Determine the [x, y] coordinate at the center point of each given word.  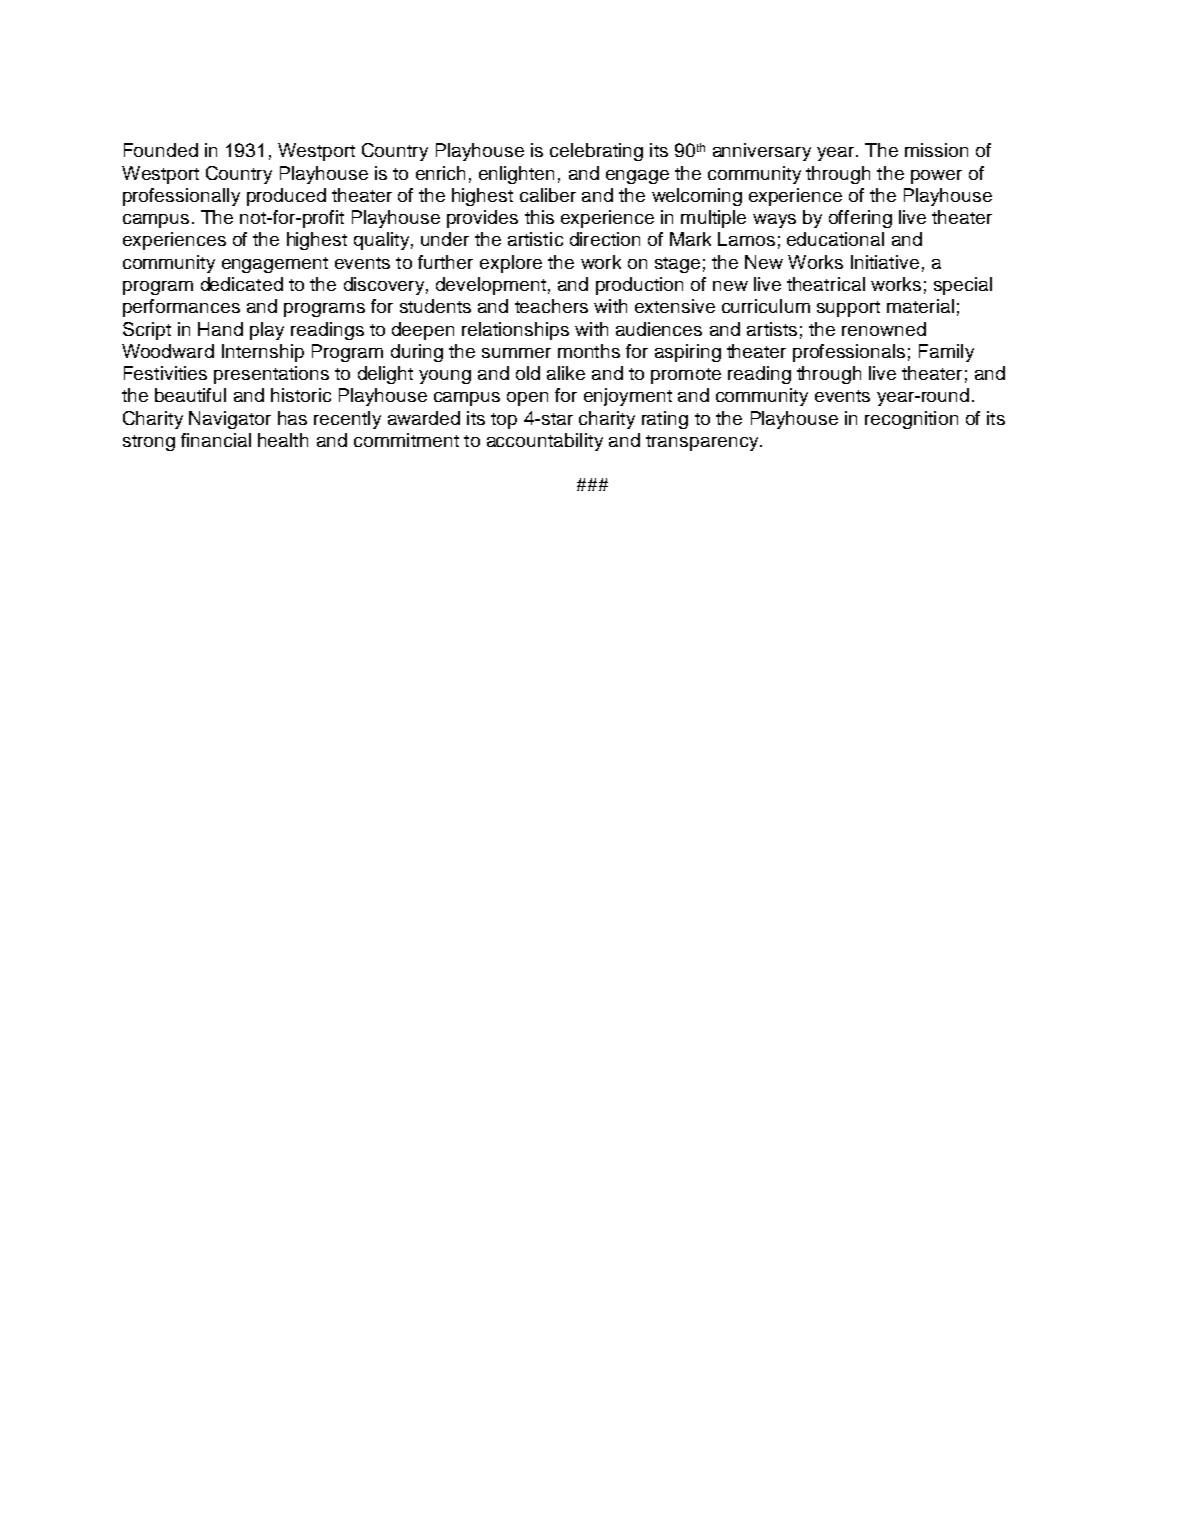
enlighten [516, 175]
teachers [551, 306]
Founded [161, 150]
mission [936, 150]
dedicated [242, 284]
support [848, 309]
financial [216, 440]
